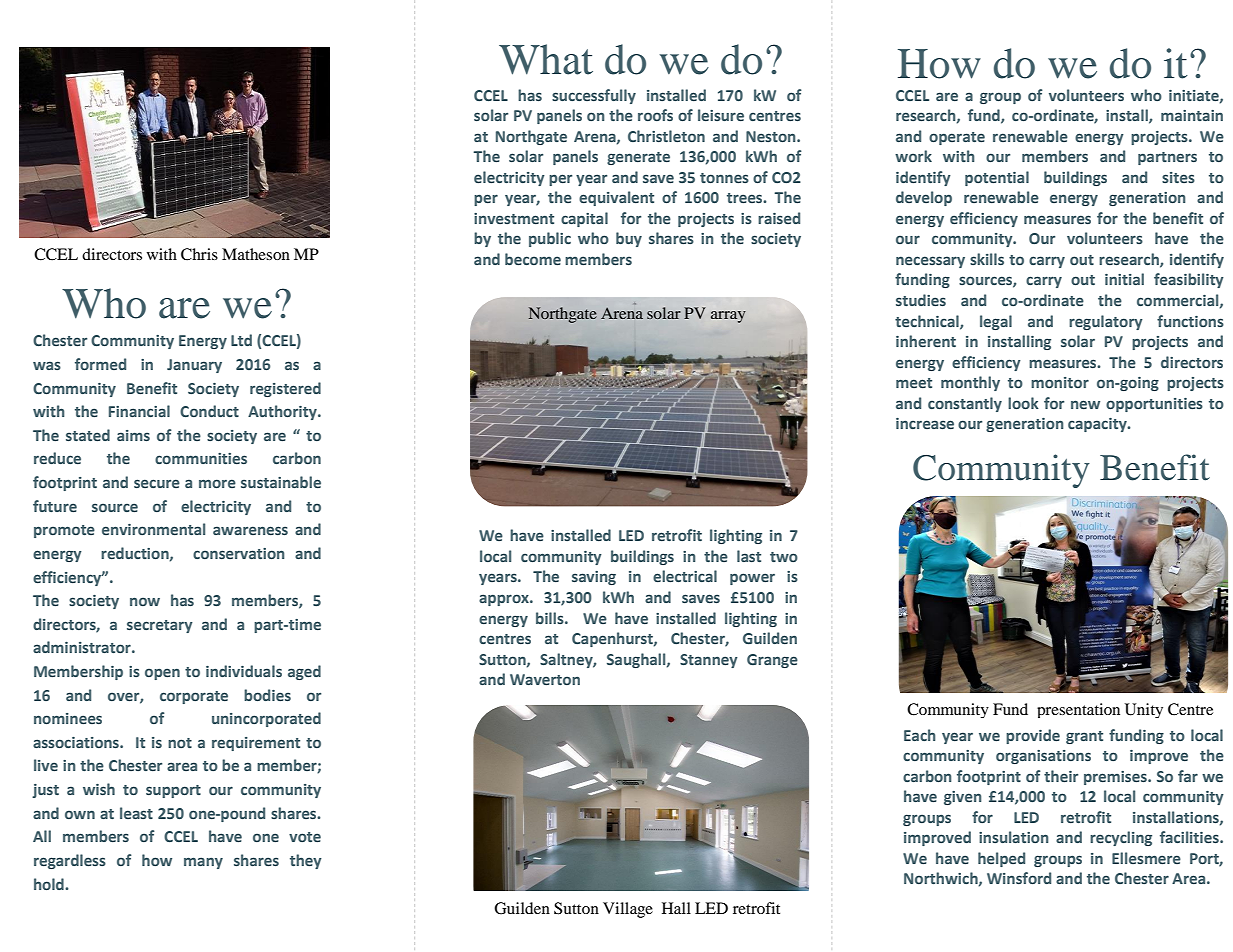 Image resolution: width=1233 pixels, height=952 pixels. Describe the element at coordinates (546, 59) in the image. I see `What` at that location.
